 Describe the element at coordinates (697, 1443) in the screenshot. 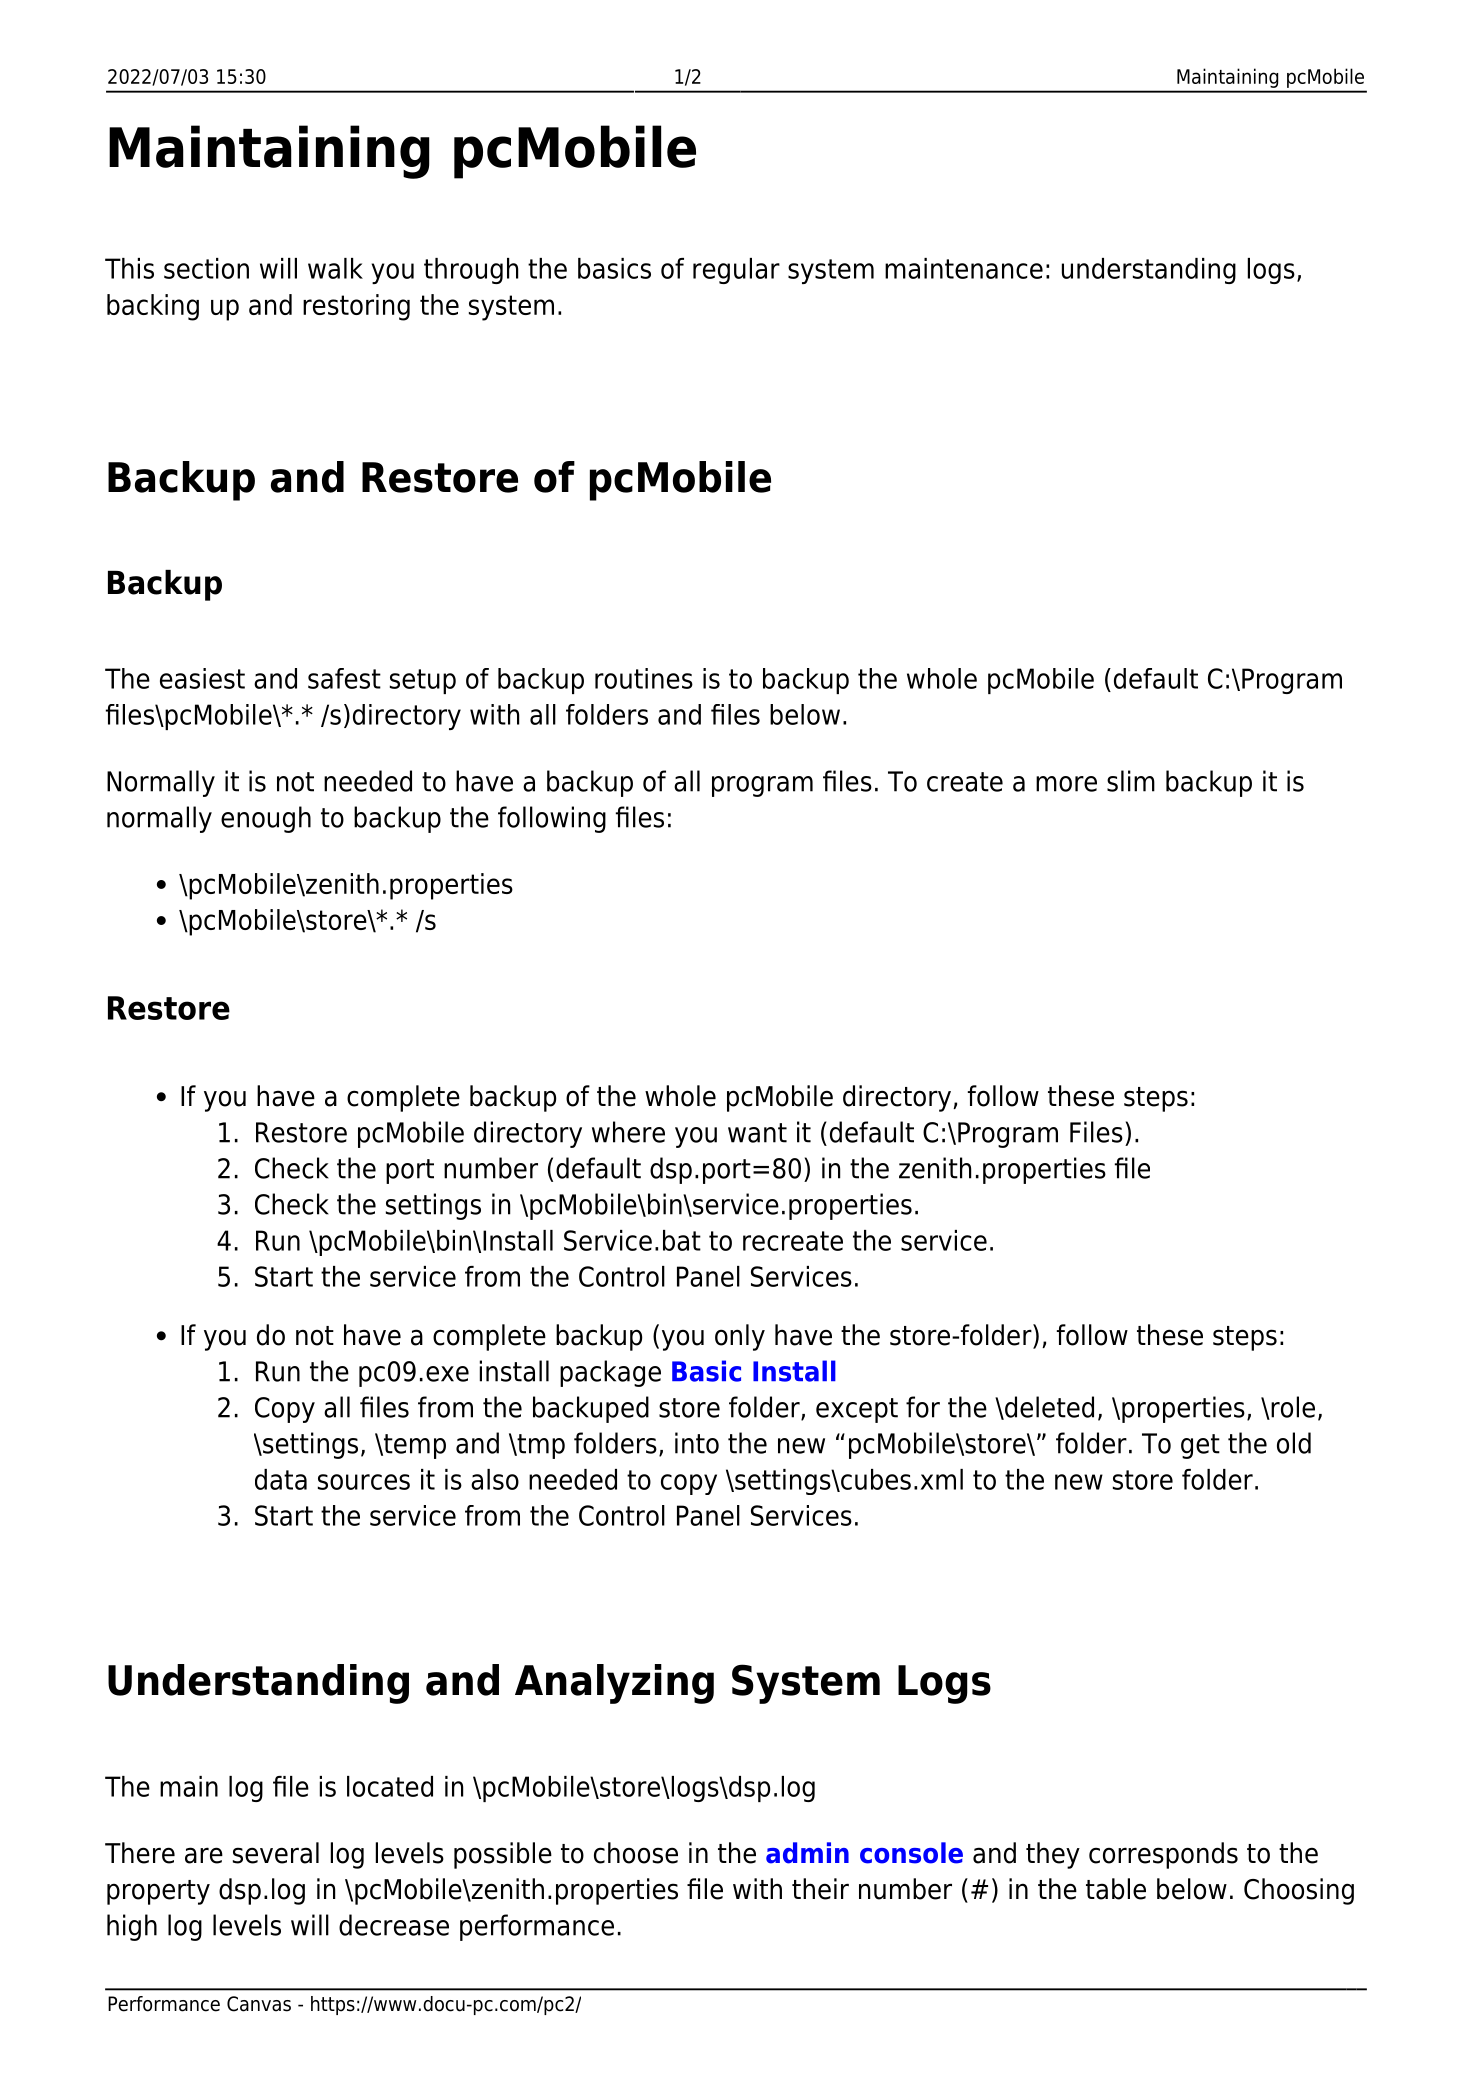

I see `into` at that location.
